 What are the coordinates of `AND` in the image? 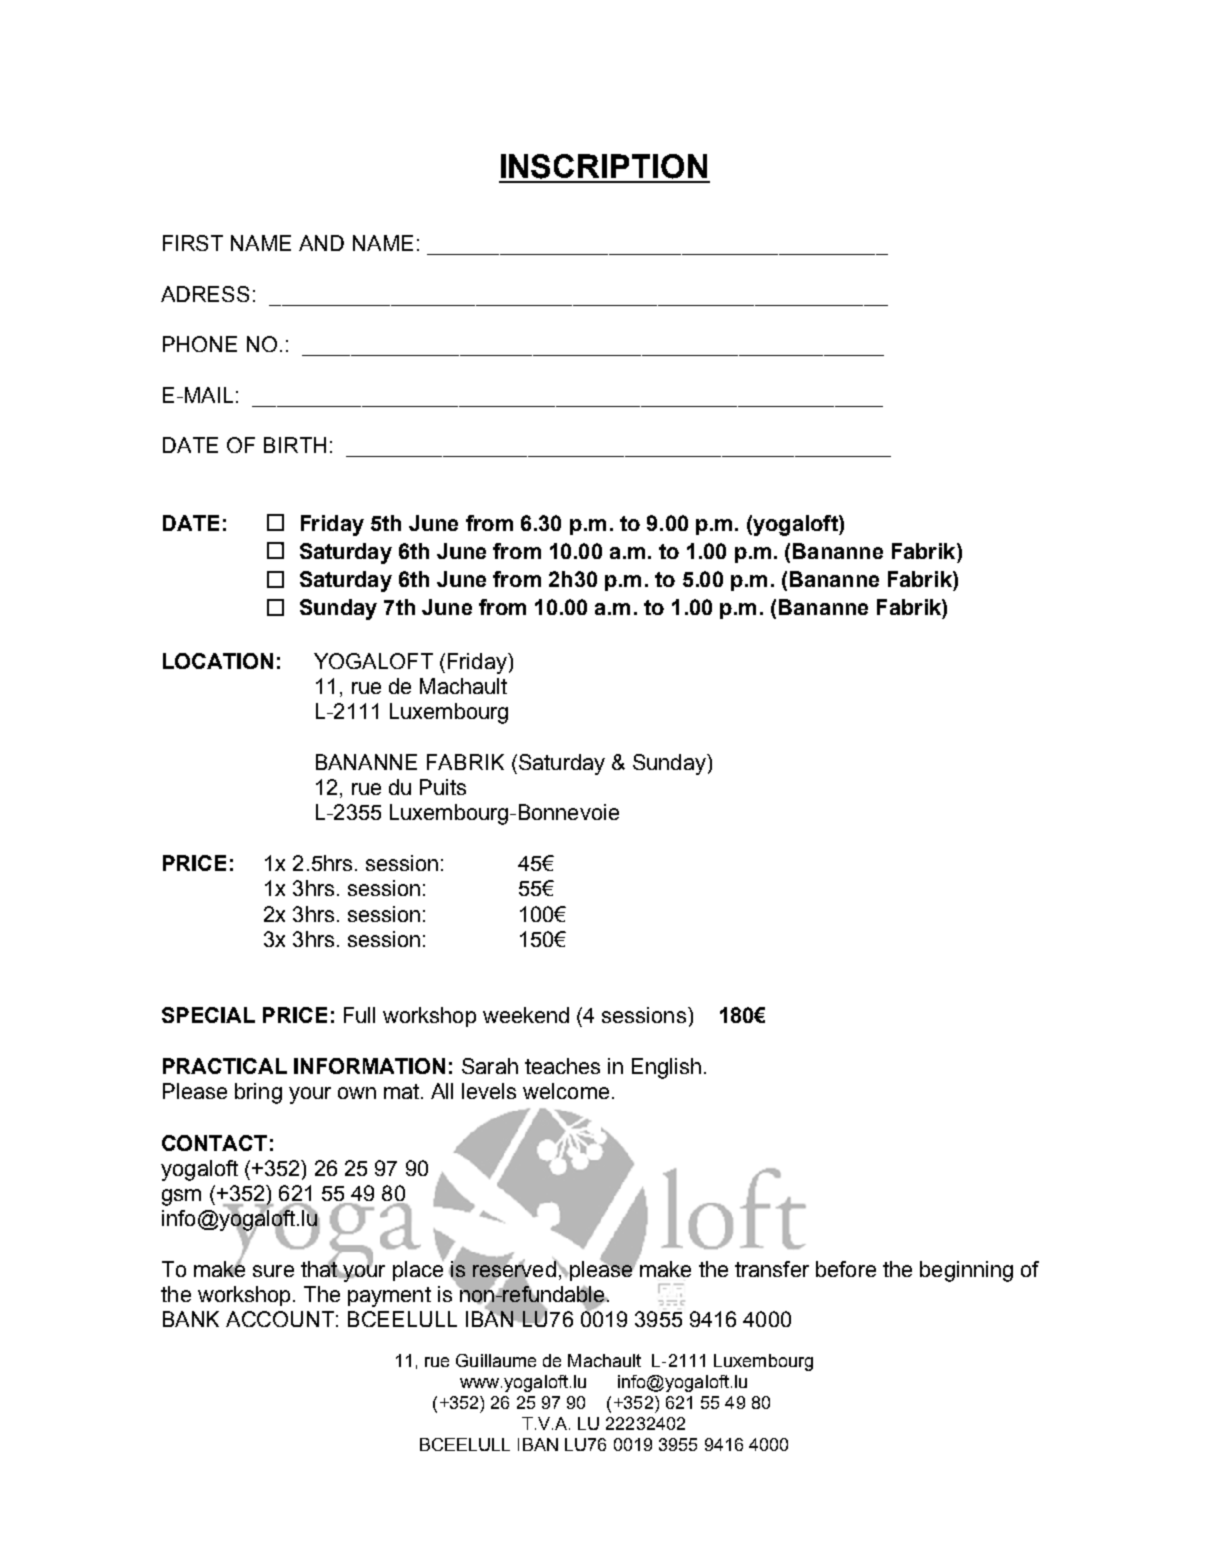 It's located at (321, 243).
